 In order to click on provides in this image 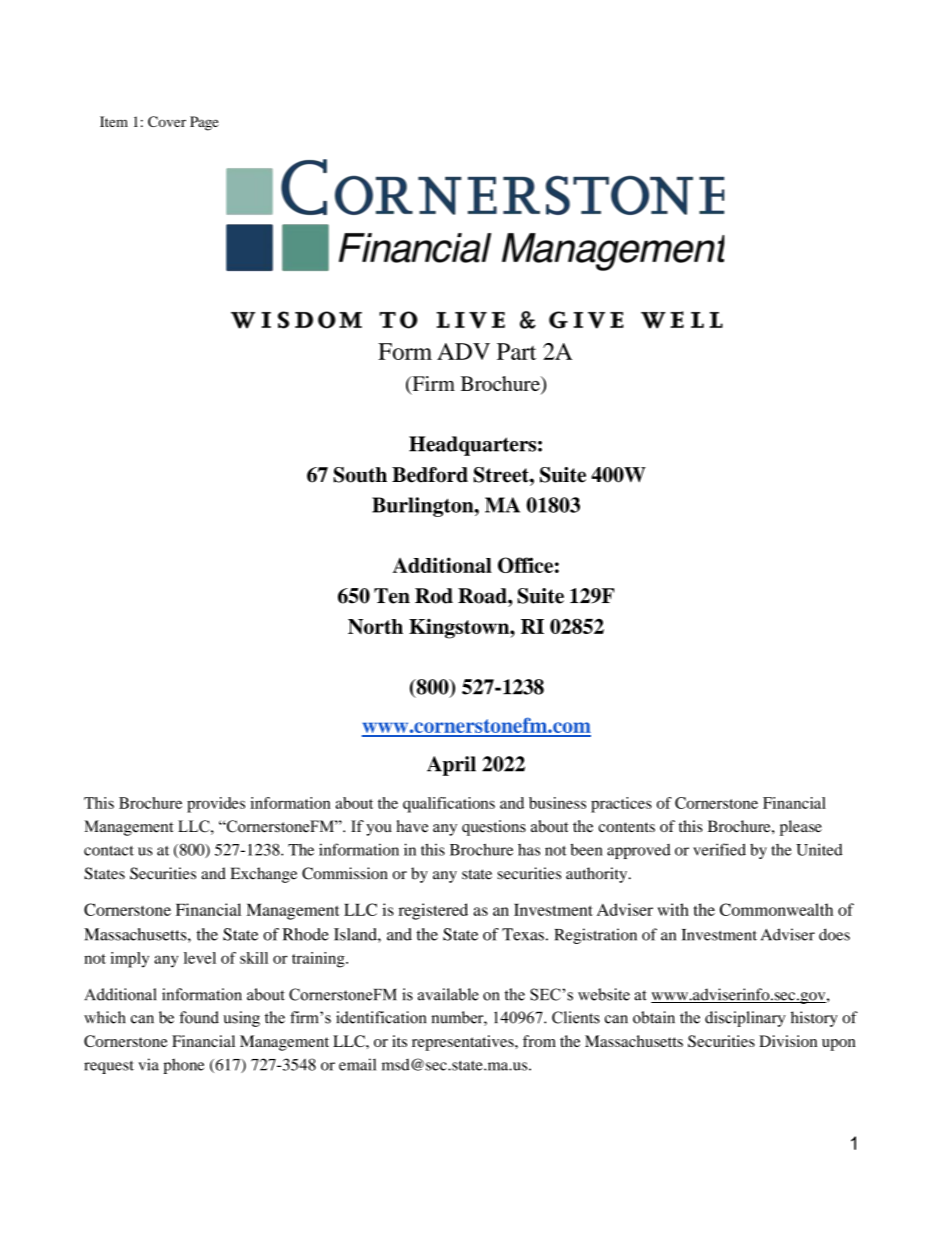, I will do `click(216, 805)`.
